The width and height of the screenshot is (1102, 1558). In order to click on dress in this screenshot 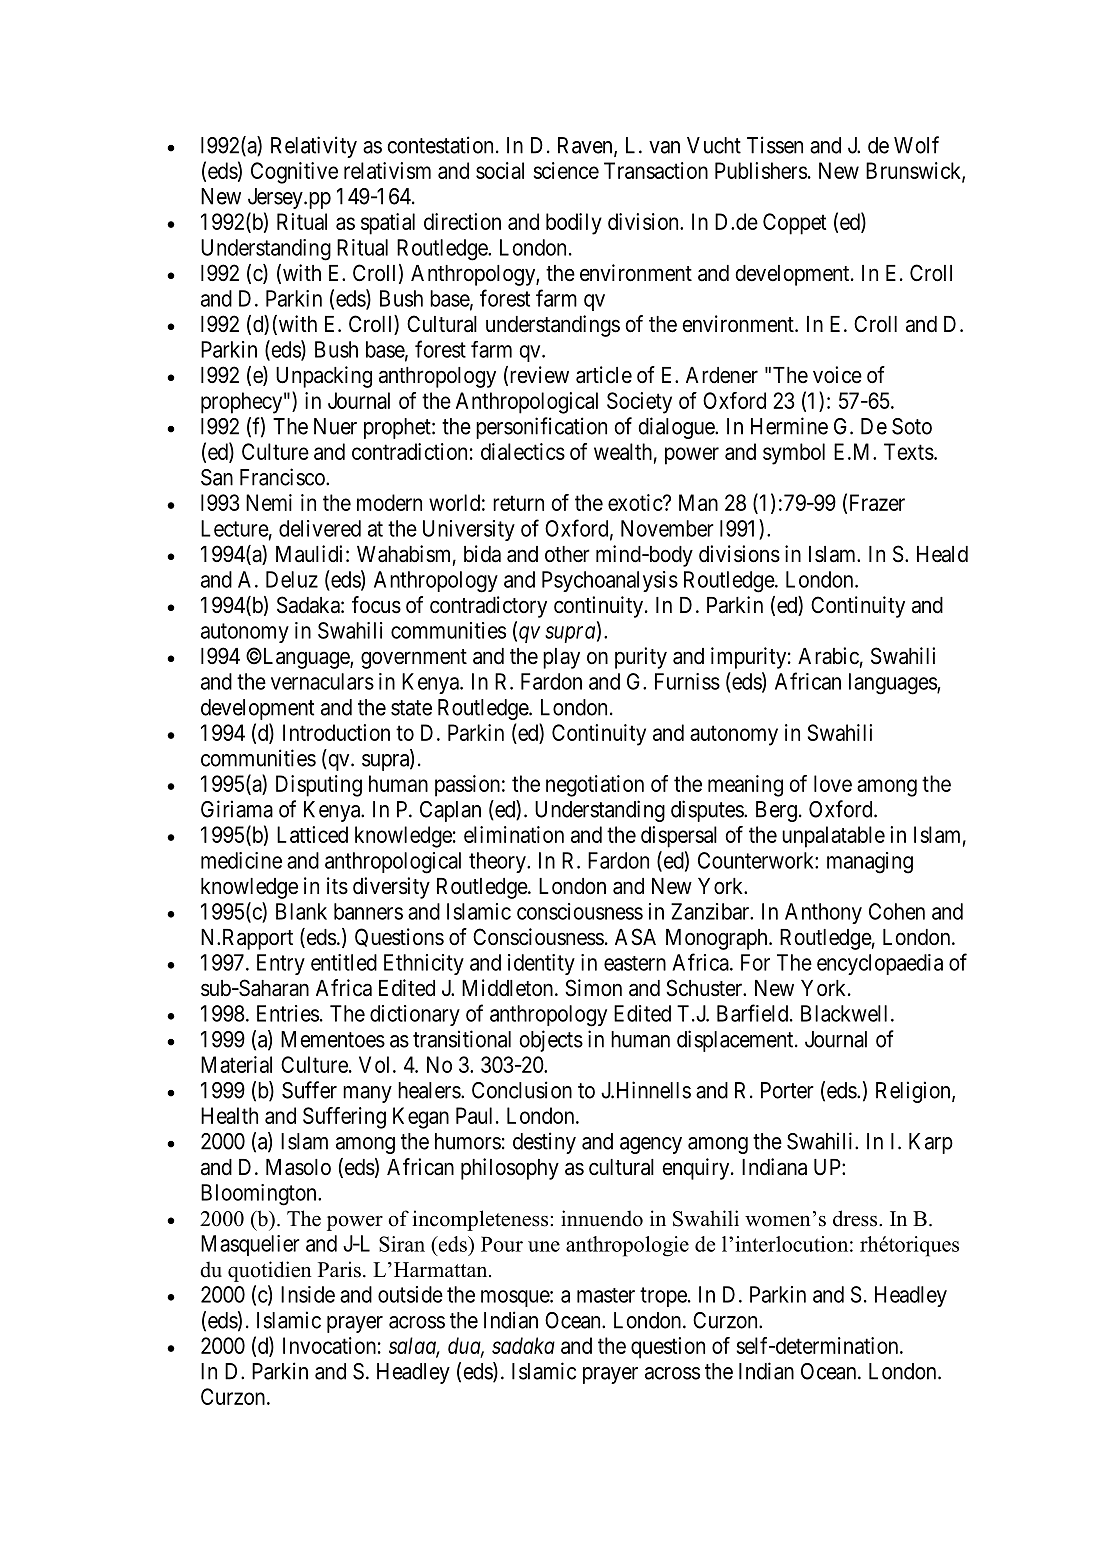, I will do `click(856, 1218)`.
